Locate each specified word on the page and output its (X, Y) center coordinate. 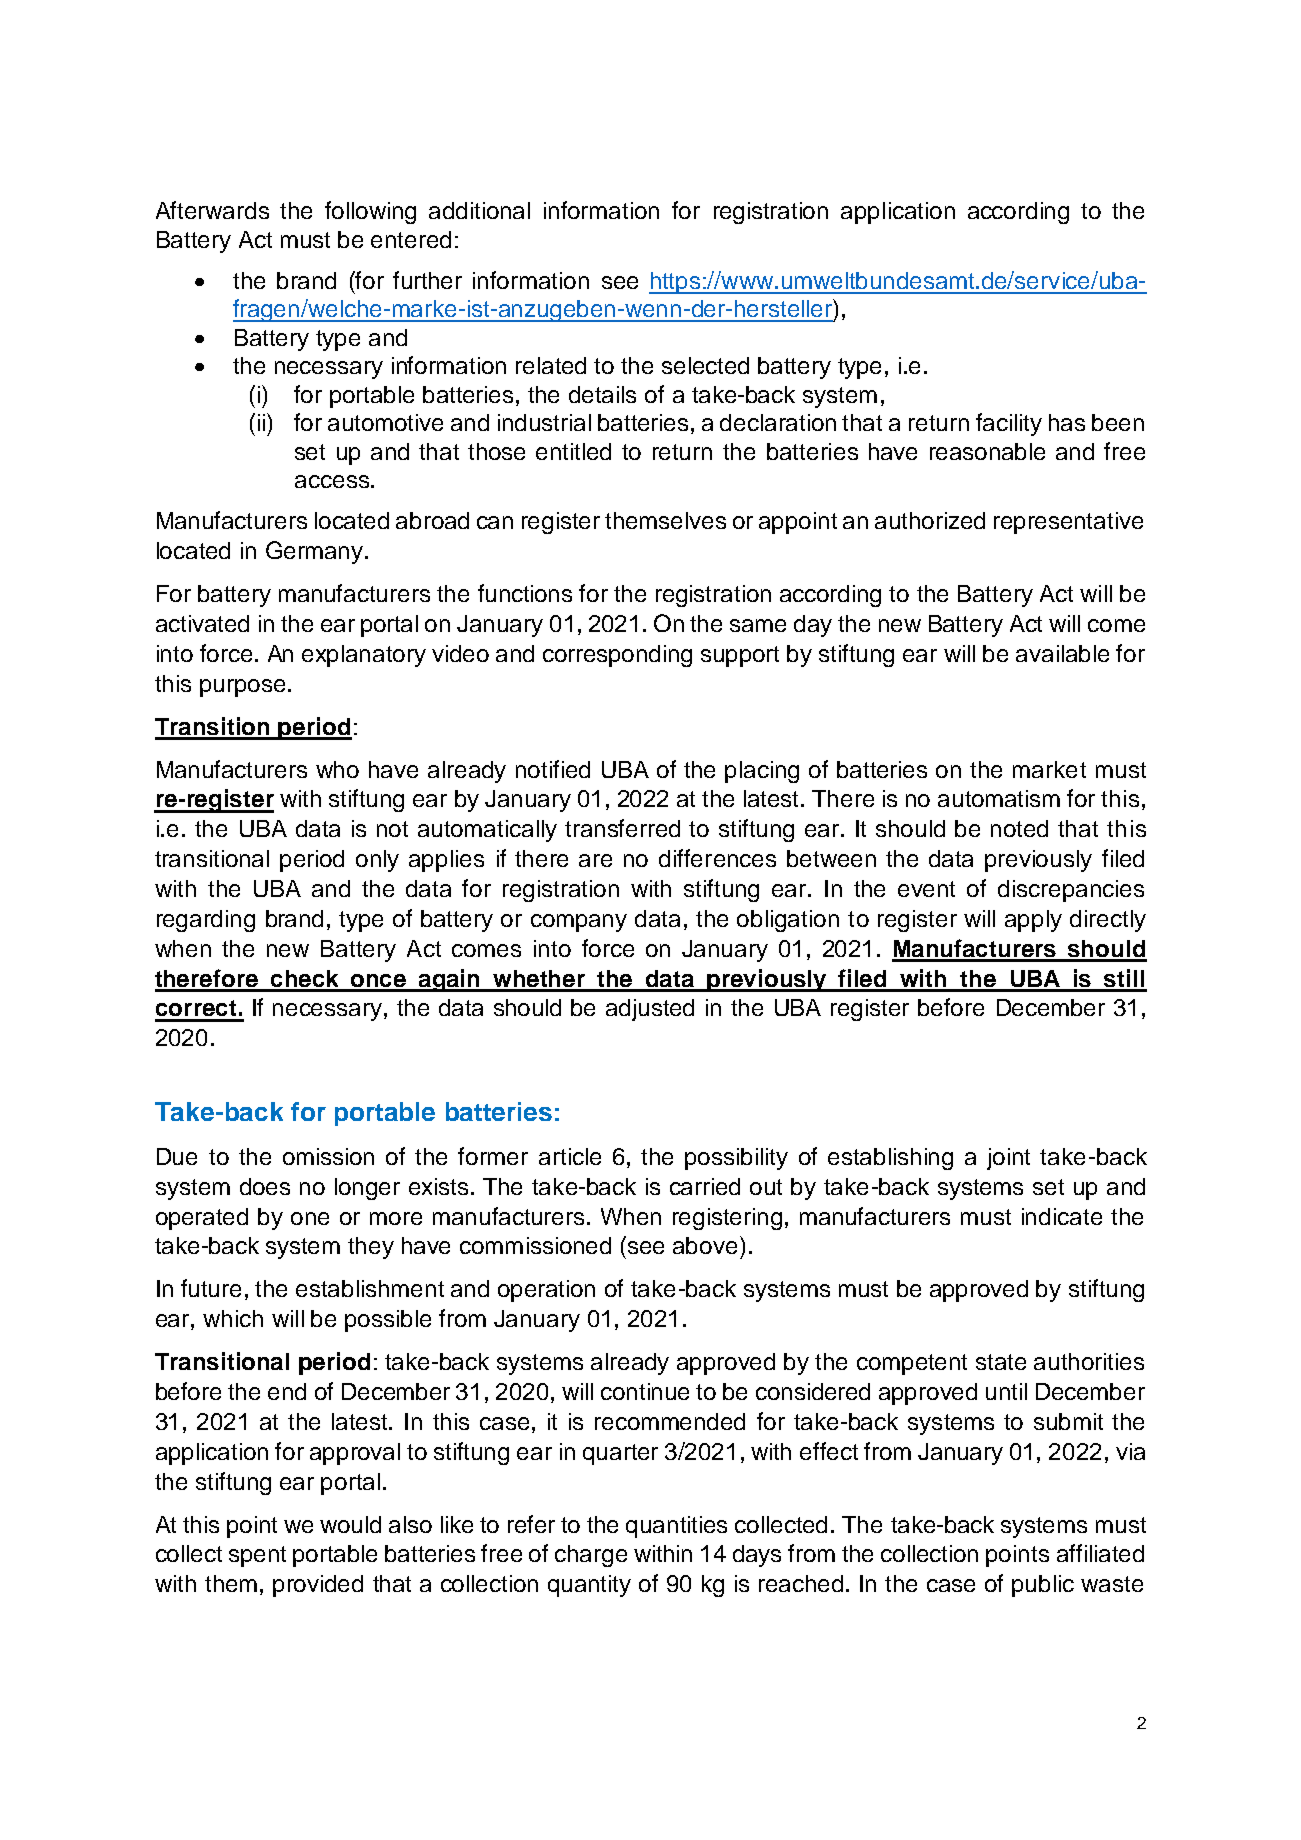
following (370, 212)
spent (257, 1556)
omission (328, 1156)
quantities (676, 1527)
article (570, 1156)
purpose (242, 688)
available (1062, 653)
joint (1008, 1159)
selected (705, 365)
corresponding (617, 656)
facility (1009, 424)
